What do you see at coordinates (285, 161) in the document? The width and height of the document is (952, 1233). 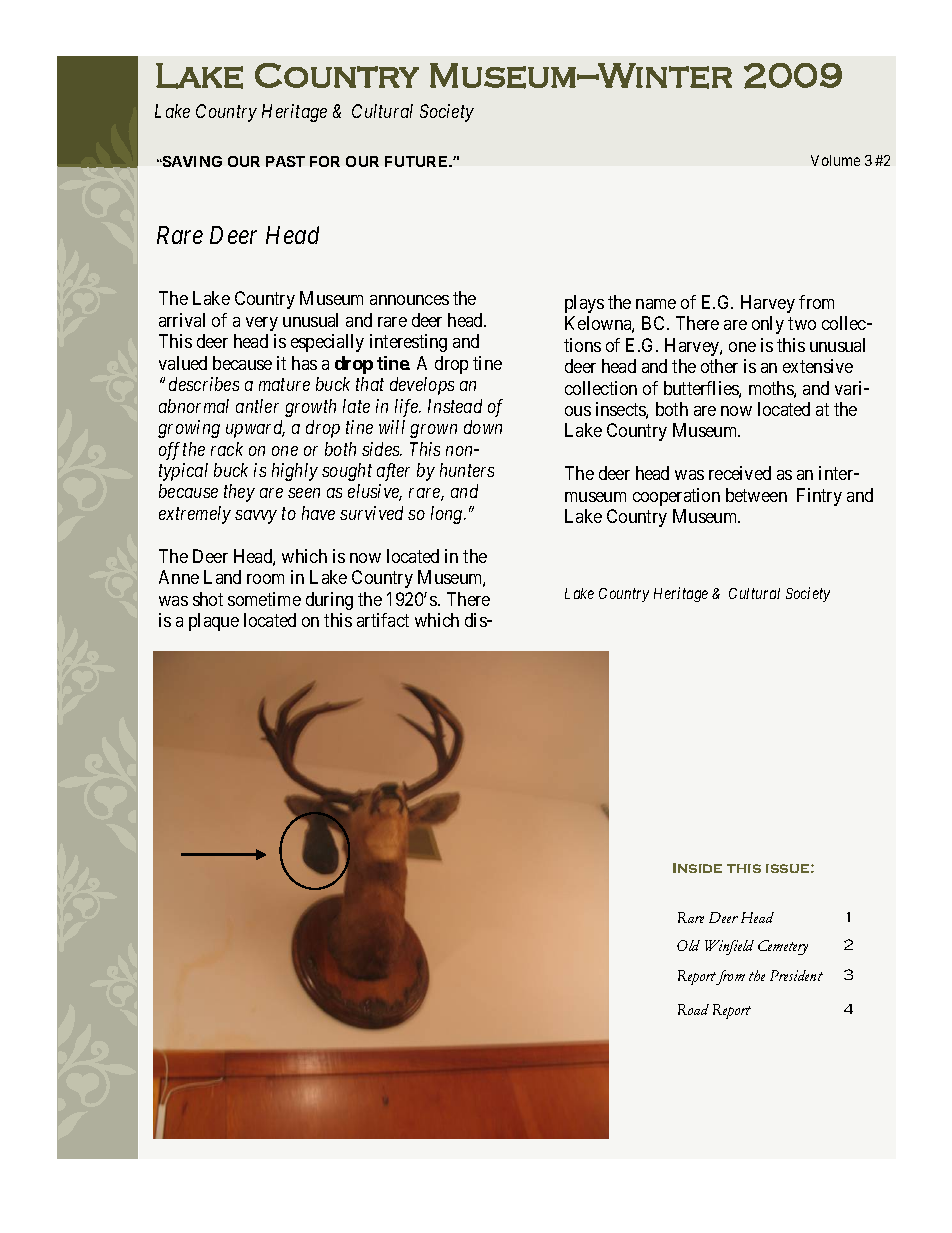 I see `PAST` at bounding box center [285, 161].
